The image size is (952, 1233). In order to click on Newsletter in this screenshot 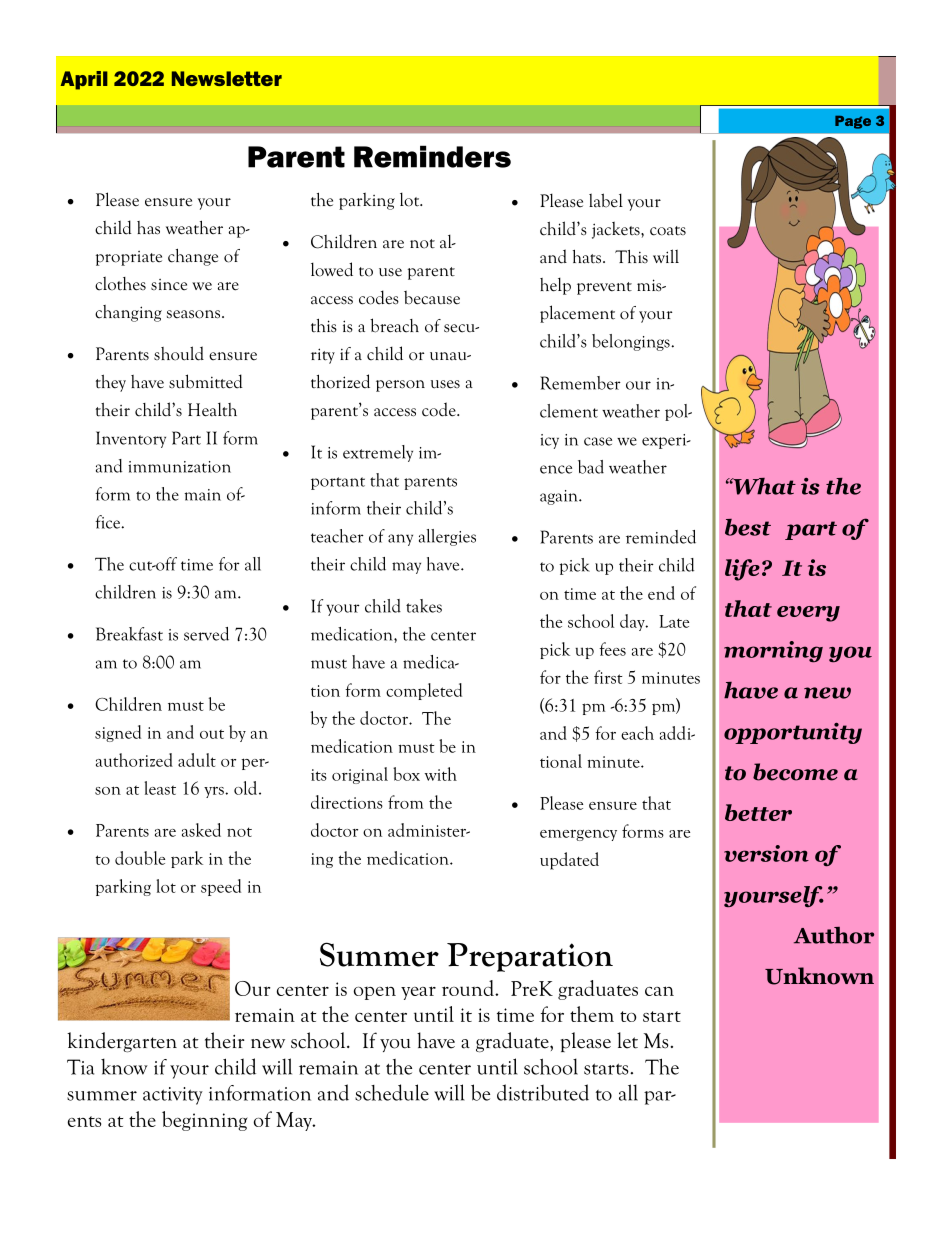, I will do `click(227, 78)`.
